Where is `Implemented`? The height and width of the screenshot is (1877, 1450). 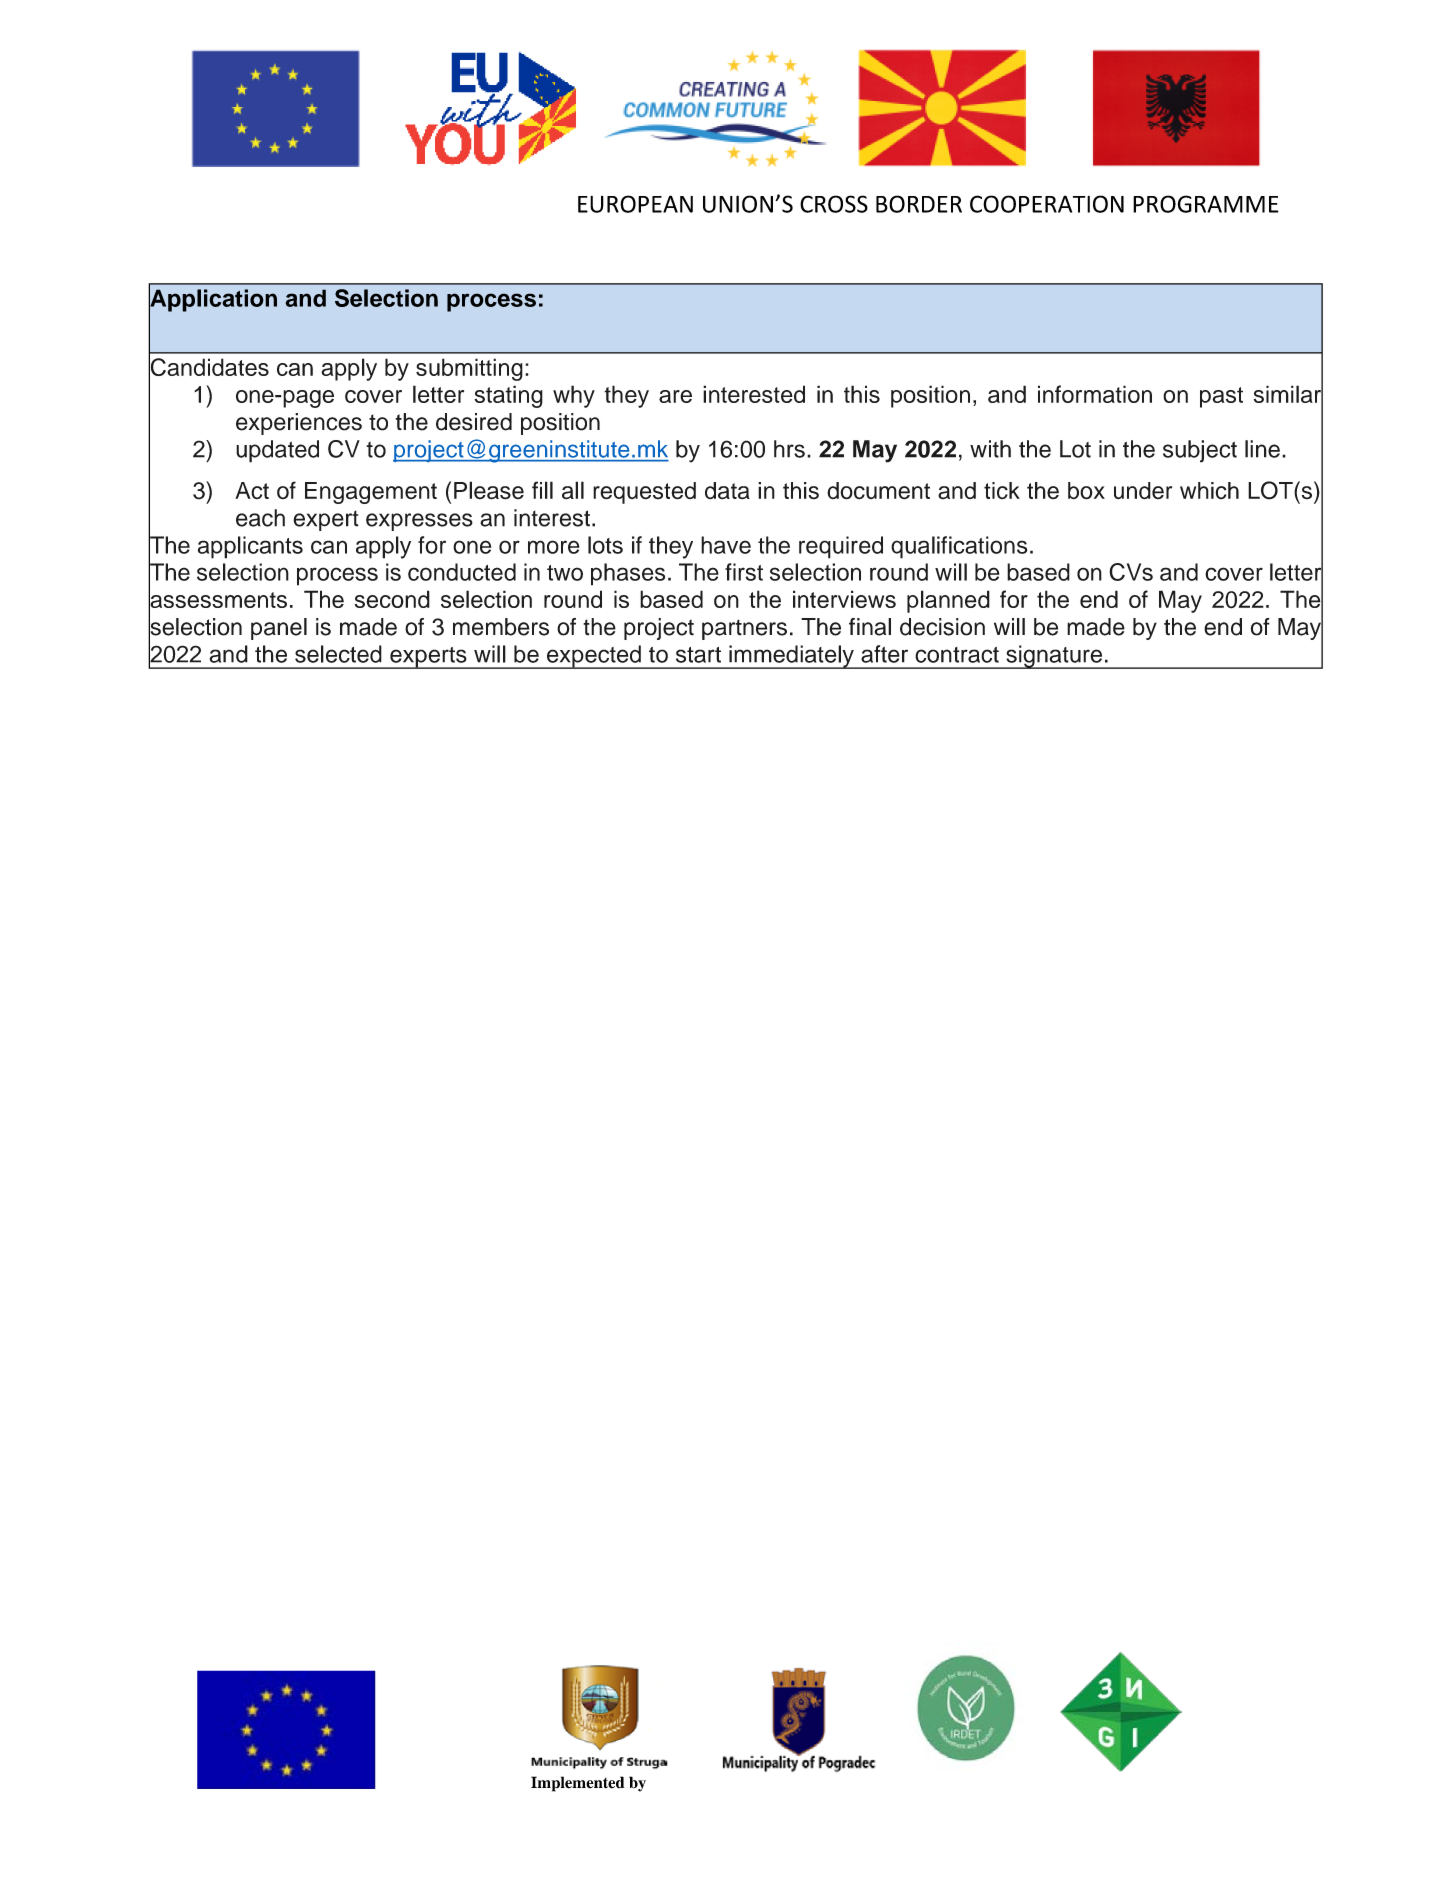 Implemented is located at coordinates (577, 1784).
